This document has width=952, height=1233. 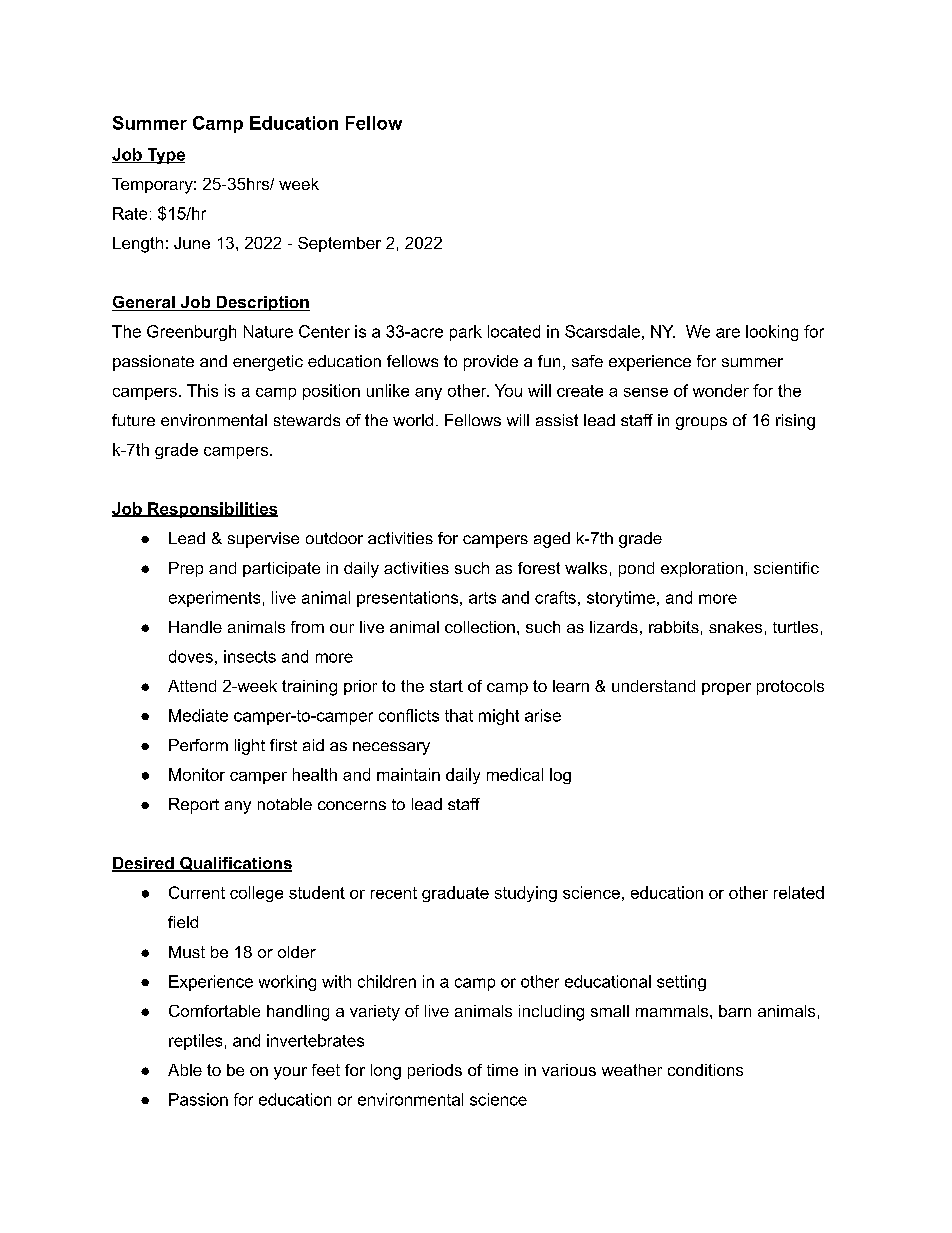 I want to click on conditions, so click(x=705, y=1070).
